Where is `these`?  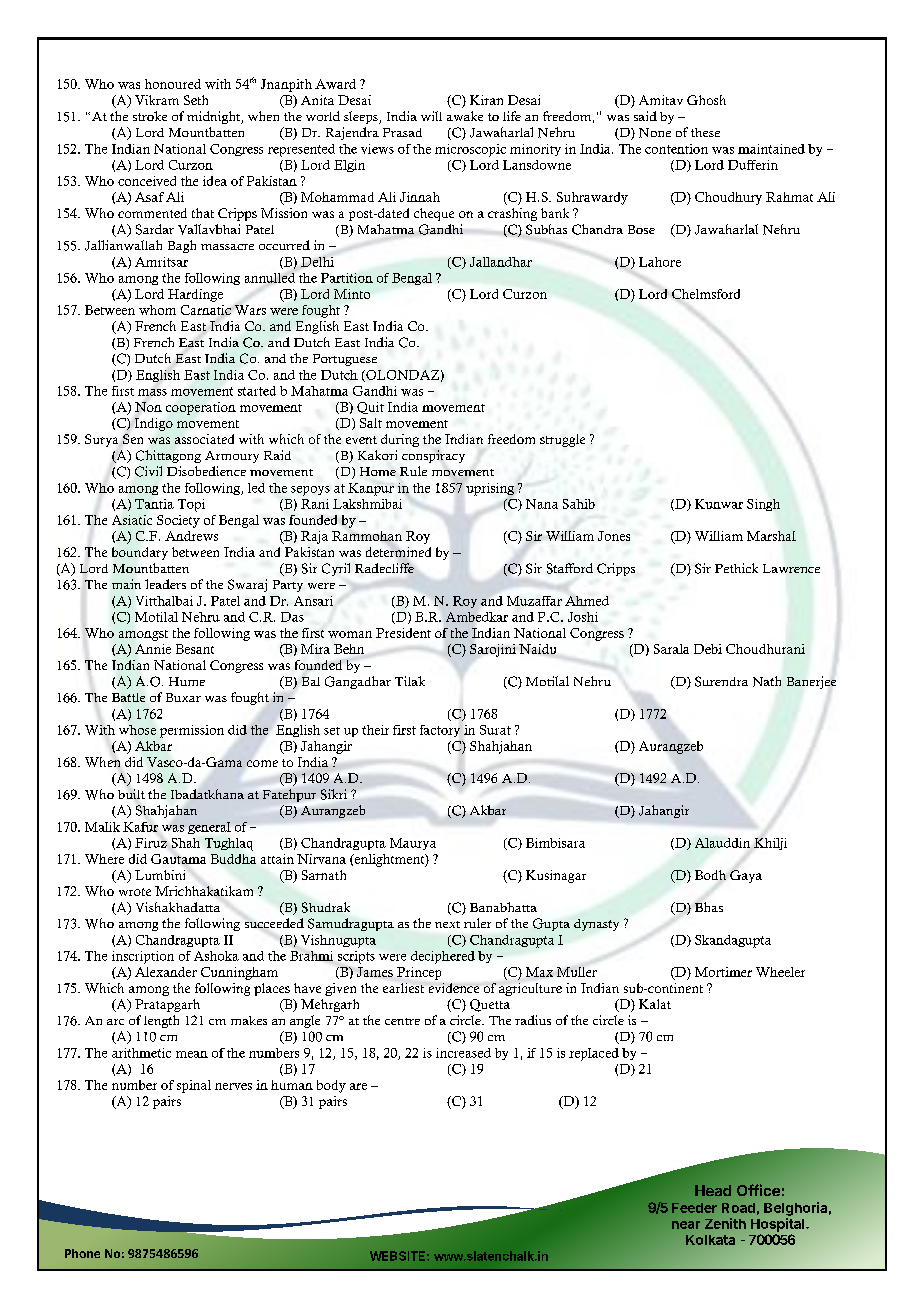 these is located at coordinates (705, 132).
